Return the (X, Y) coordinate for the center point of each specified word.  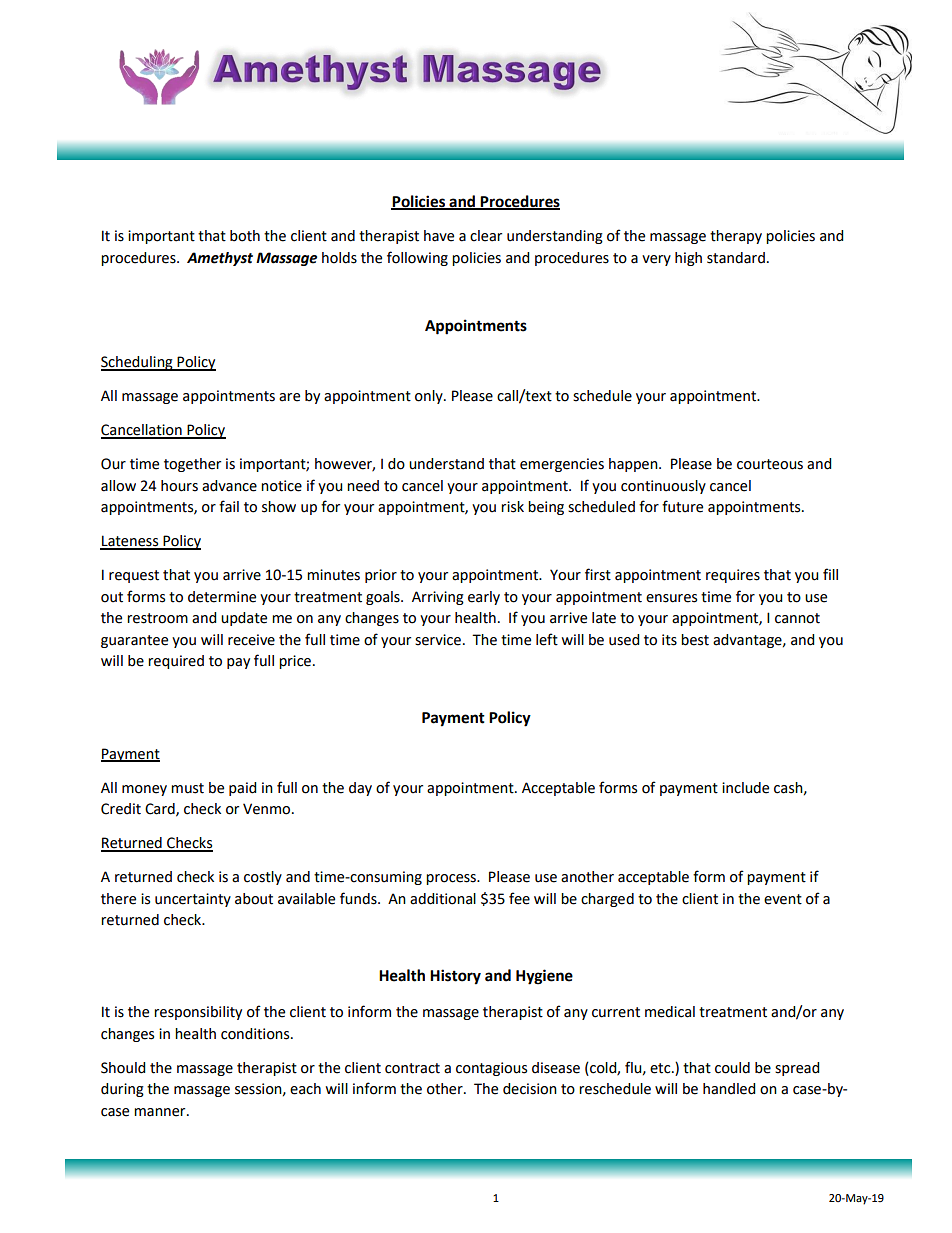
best (695, 640)
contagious (491, 1069)
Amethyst (220, 259)
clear (486, 236)
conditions (256, 1034)
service (438, 640)
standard (736, 258)
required (176, 662)
